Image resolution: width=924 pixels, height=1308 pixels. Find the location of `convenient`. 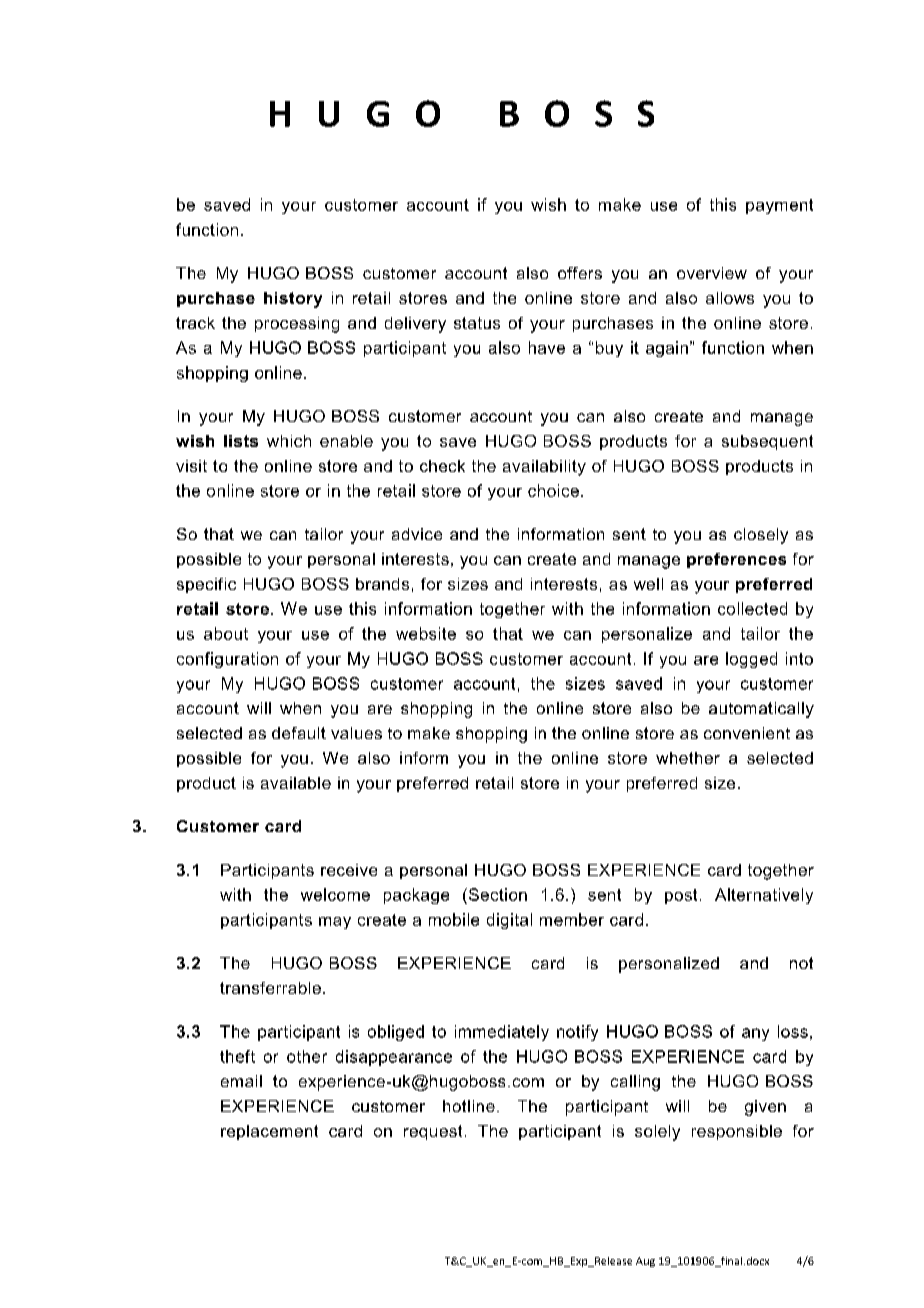

convenient is located at coordinates (747, 733).
